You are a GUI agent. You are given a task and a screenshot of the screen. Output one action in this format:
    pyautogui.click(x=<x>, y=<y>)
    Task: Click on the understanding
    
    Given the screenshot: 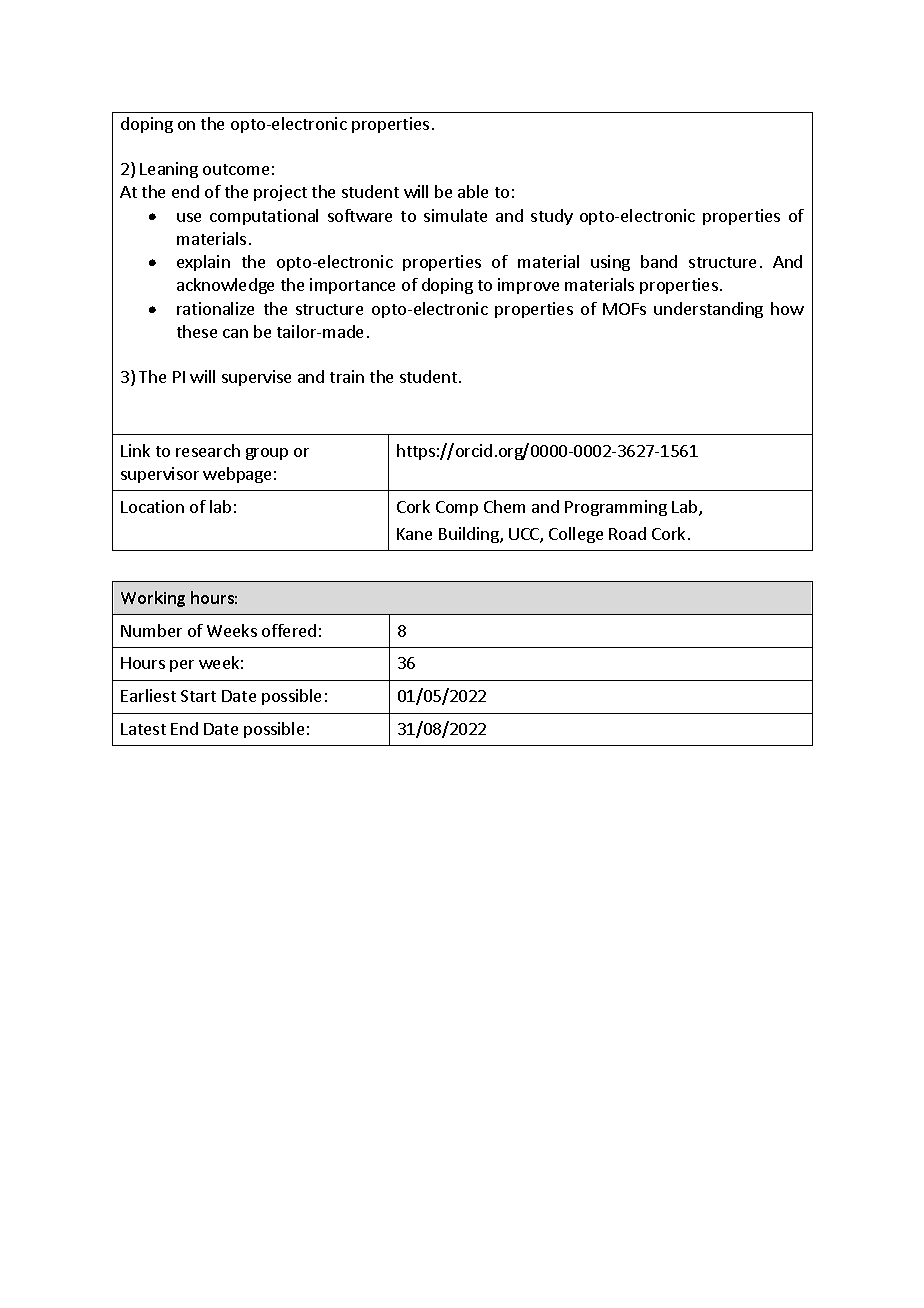 What is the action you would take?
    pyautogui.click(x=708, y=310)
